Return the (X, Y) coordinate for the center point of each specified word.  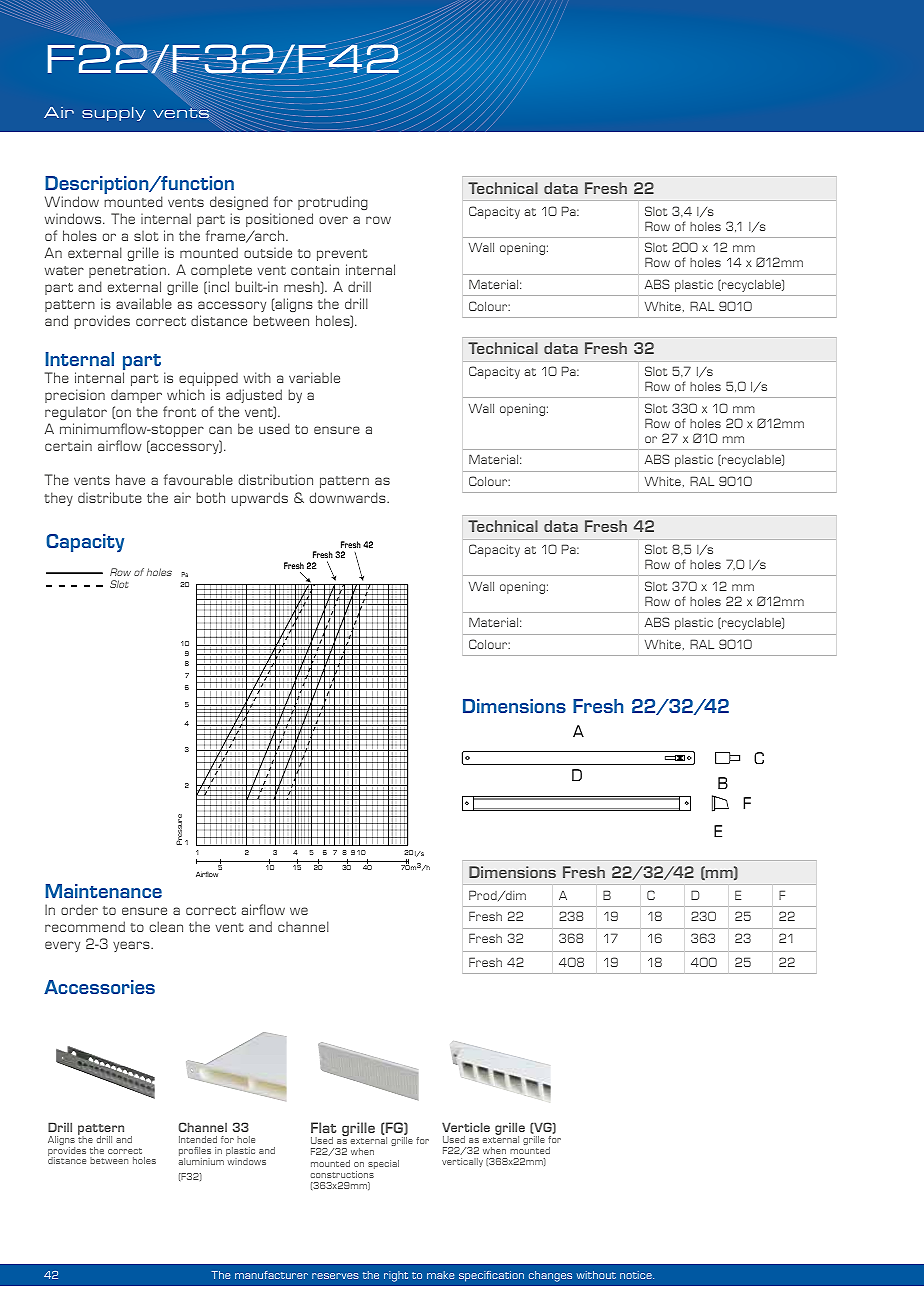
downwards (348, 497)
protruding (333, 203)
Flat (323, 1127)
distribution (275, 479)
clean (166, 926)
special (383, 1164)
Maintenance (104, 891)
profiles (195, 1153)
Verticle (466, 1127)
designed (239, 203)
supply (113, 114)
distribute (110, 497)
